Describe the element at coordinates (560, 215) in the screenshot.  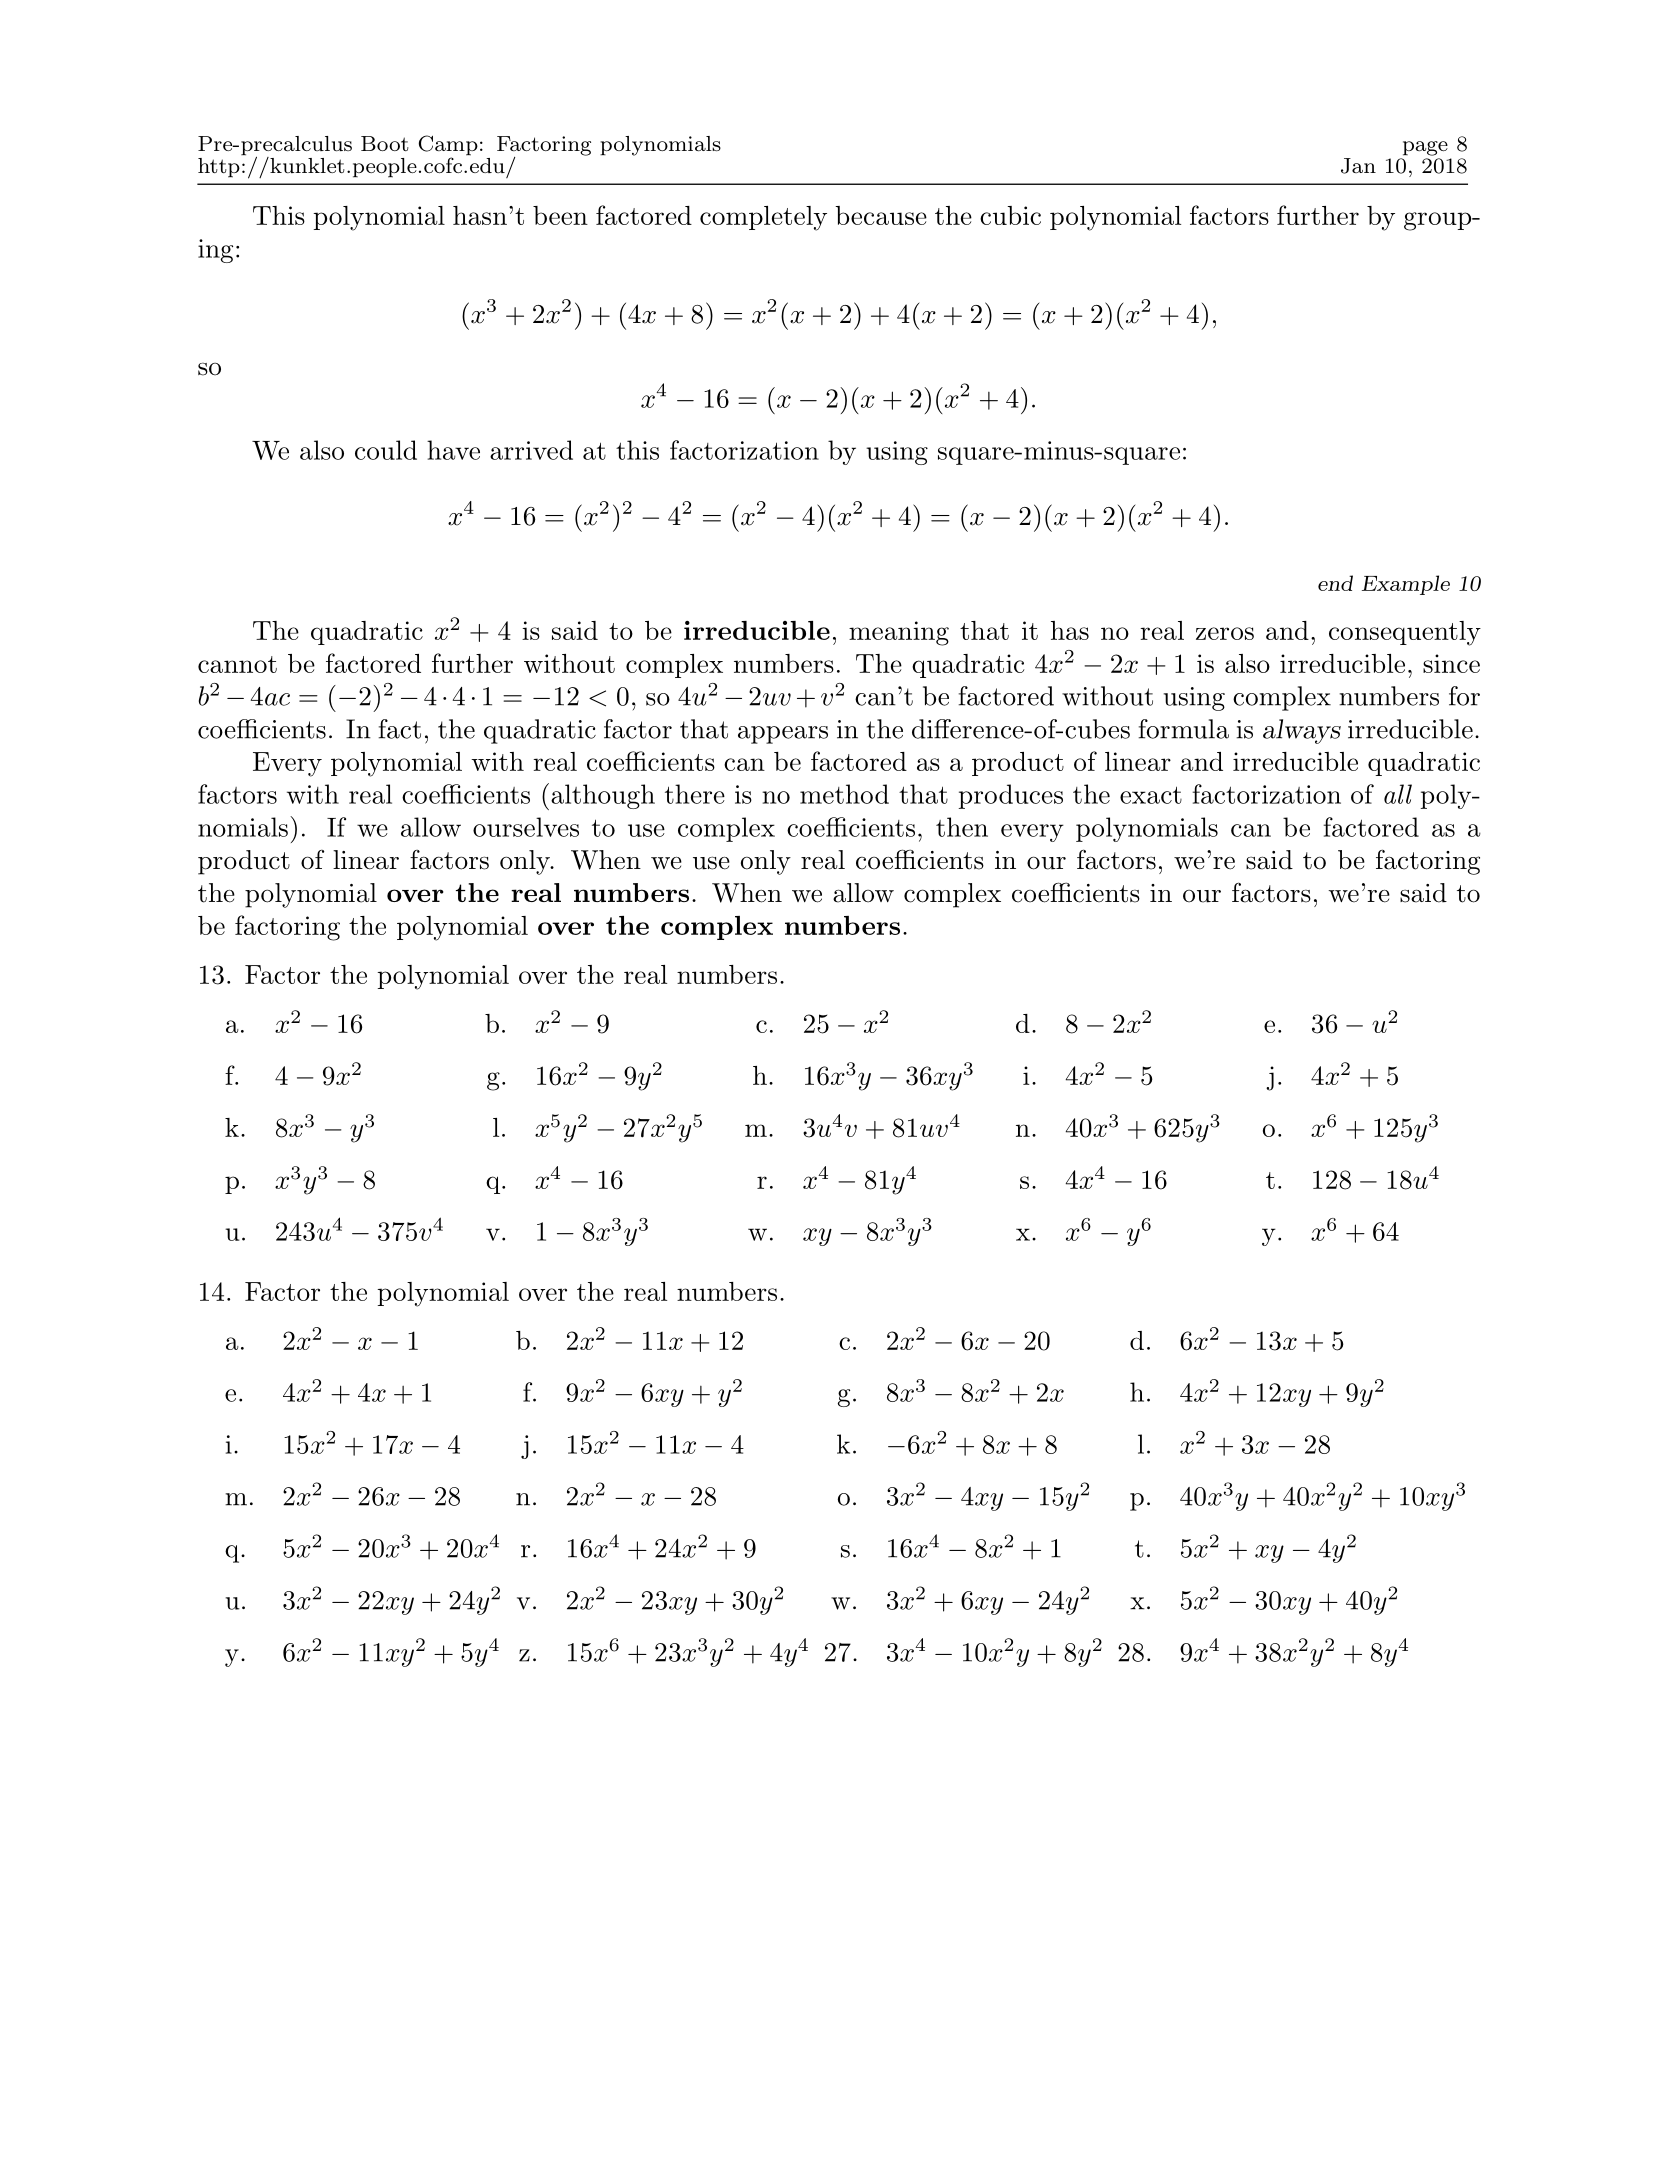
I see `been` at that location.
